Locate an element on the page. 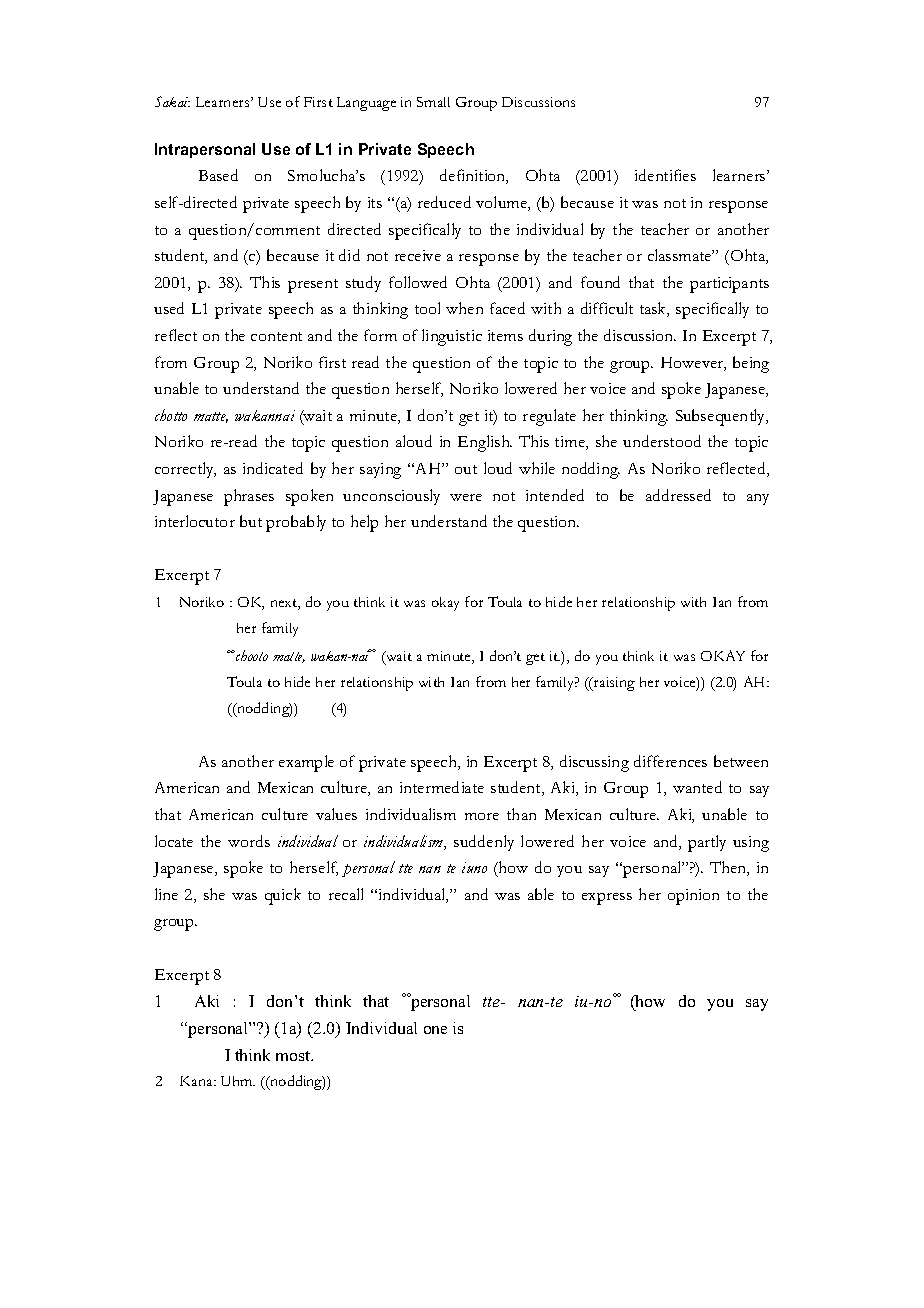  Small is located at coordinates (433, 102).
